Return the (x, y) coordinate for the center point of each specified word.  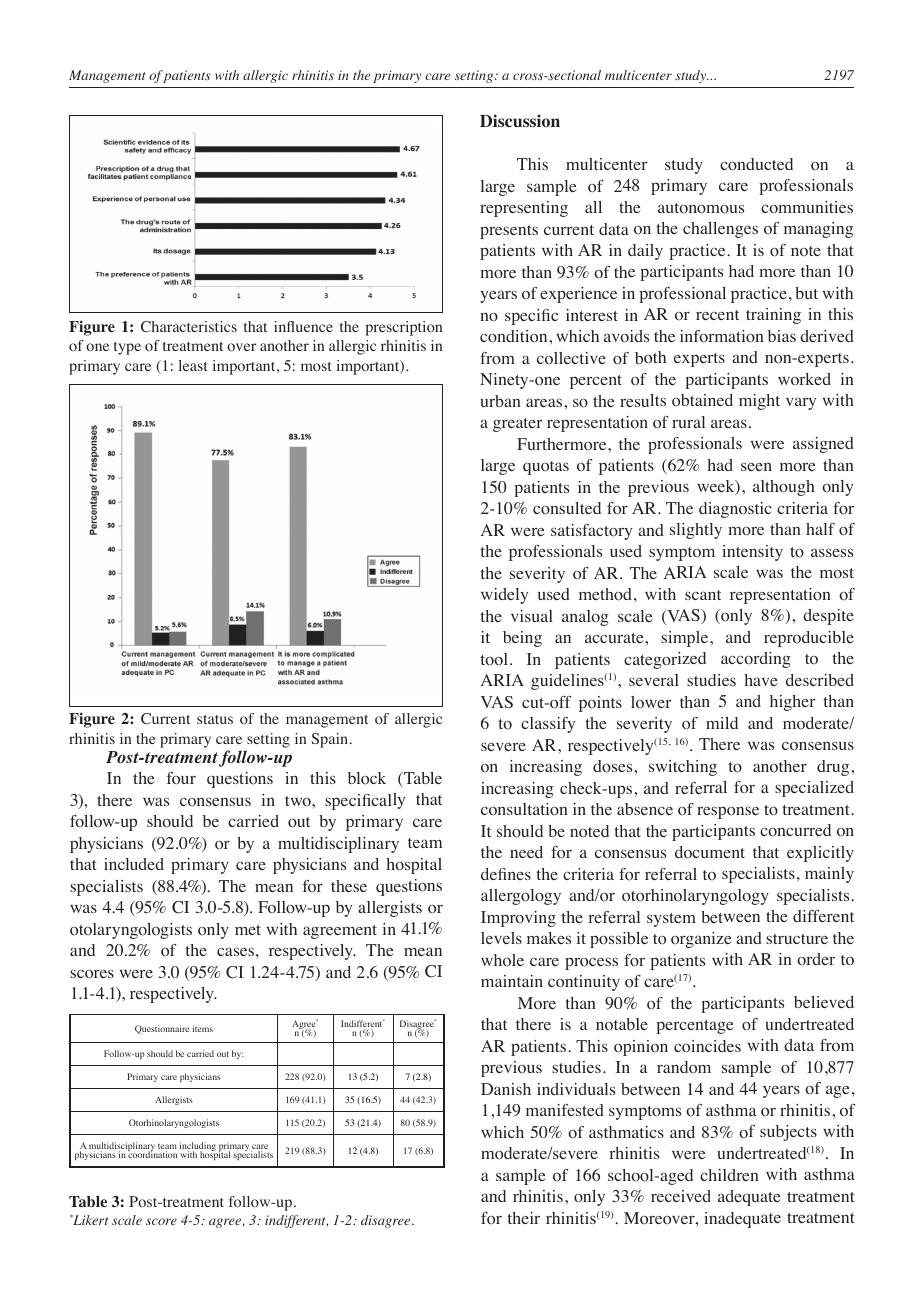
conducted (756, 164)
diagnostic (735, 510)
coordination (152, 1154)
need (526, 852)
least (193, 365)
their (523, 1218)
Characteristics (189, 327)
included (134, 864)
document (710, 852)
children (729, 1175)
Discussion (520, 121)
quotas (546, 468)
